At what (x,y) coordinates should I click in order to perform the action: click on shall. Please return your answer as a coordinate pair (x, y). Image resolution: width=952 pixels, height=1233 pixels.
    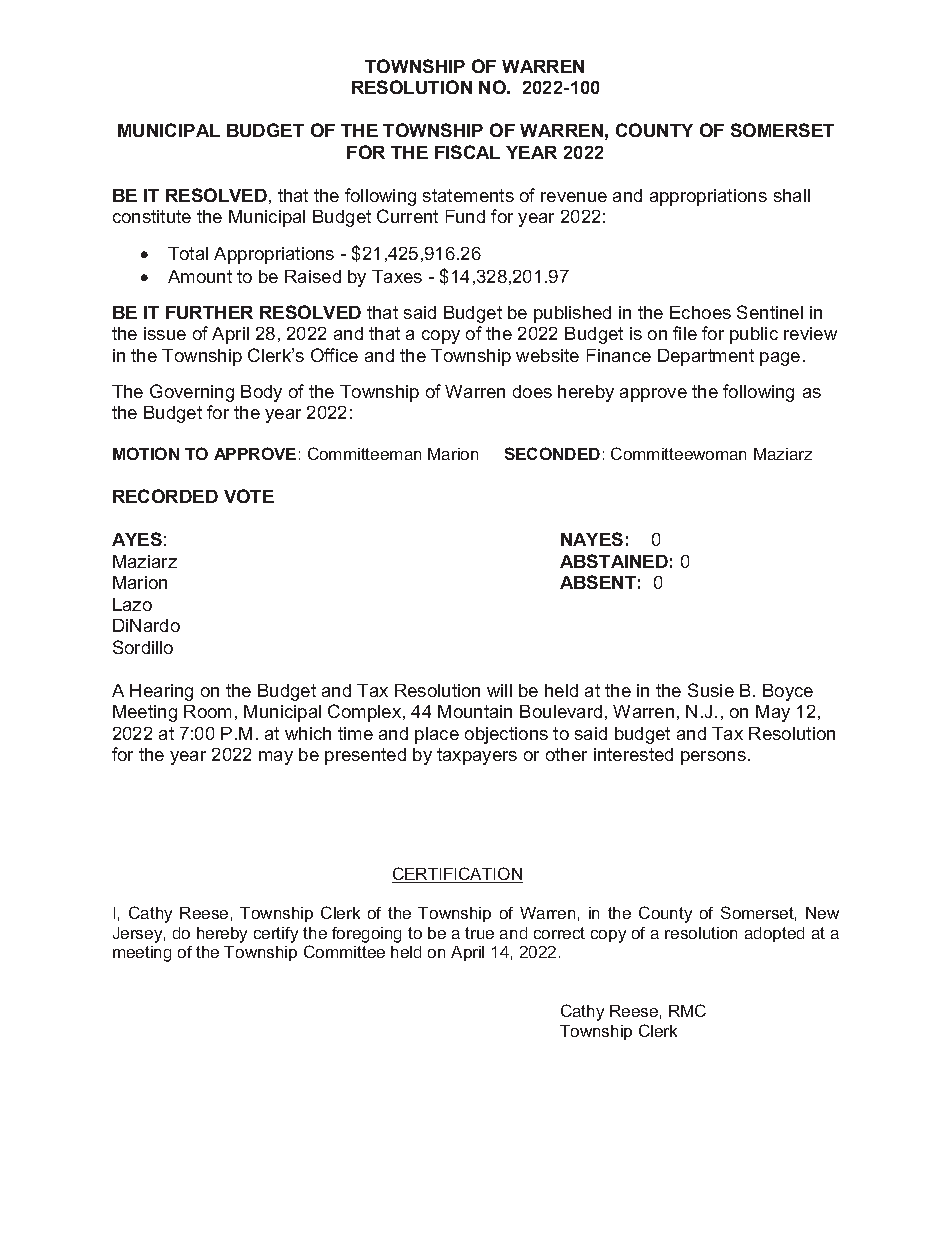
    Looking at the image, I should click on (792, 195).
